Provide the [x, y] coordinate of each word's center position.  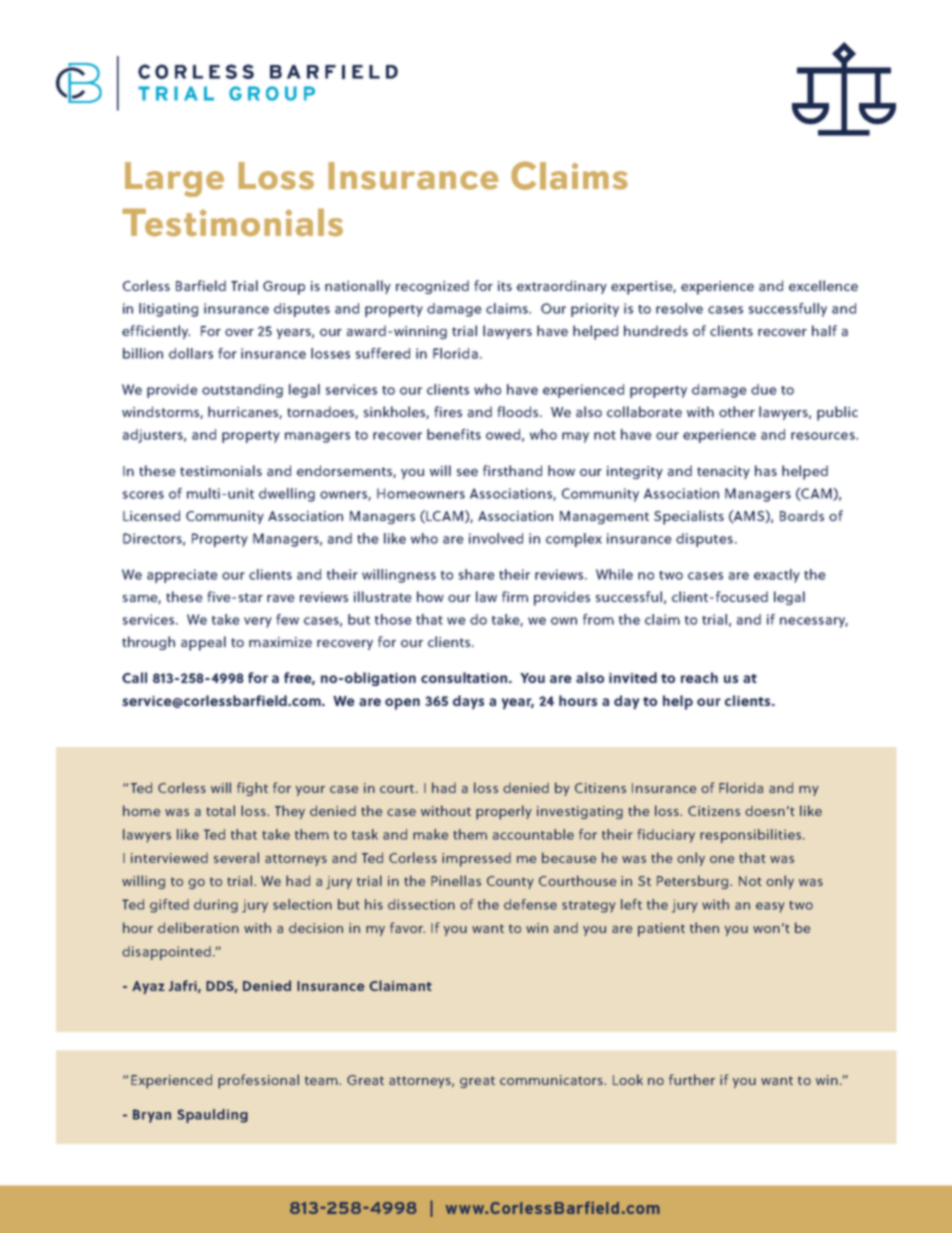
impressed [476, 859]
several [236, 857]
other [737, 411]
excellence [823, 285]
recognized [432, 287]
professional [258, 1081]
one [722, 859]
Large [174, 179]
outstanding [242, 391]
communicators [552, 1080]
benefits [454, 434]
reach [699, 677]
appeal [203, 643]
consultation [465, 677]
